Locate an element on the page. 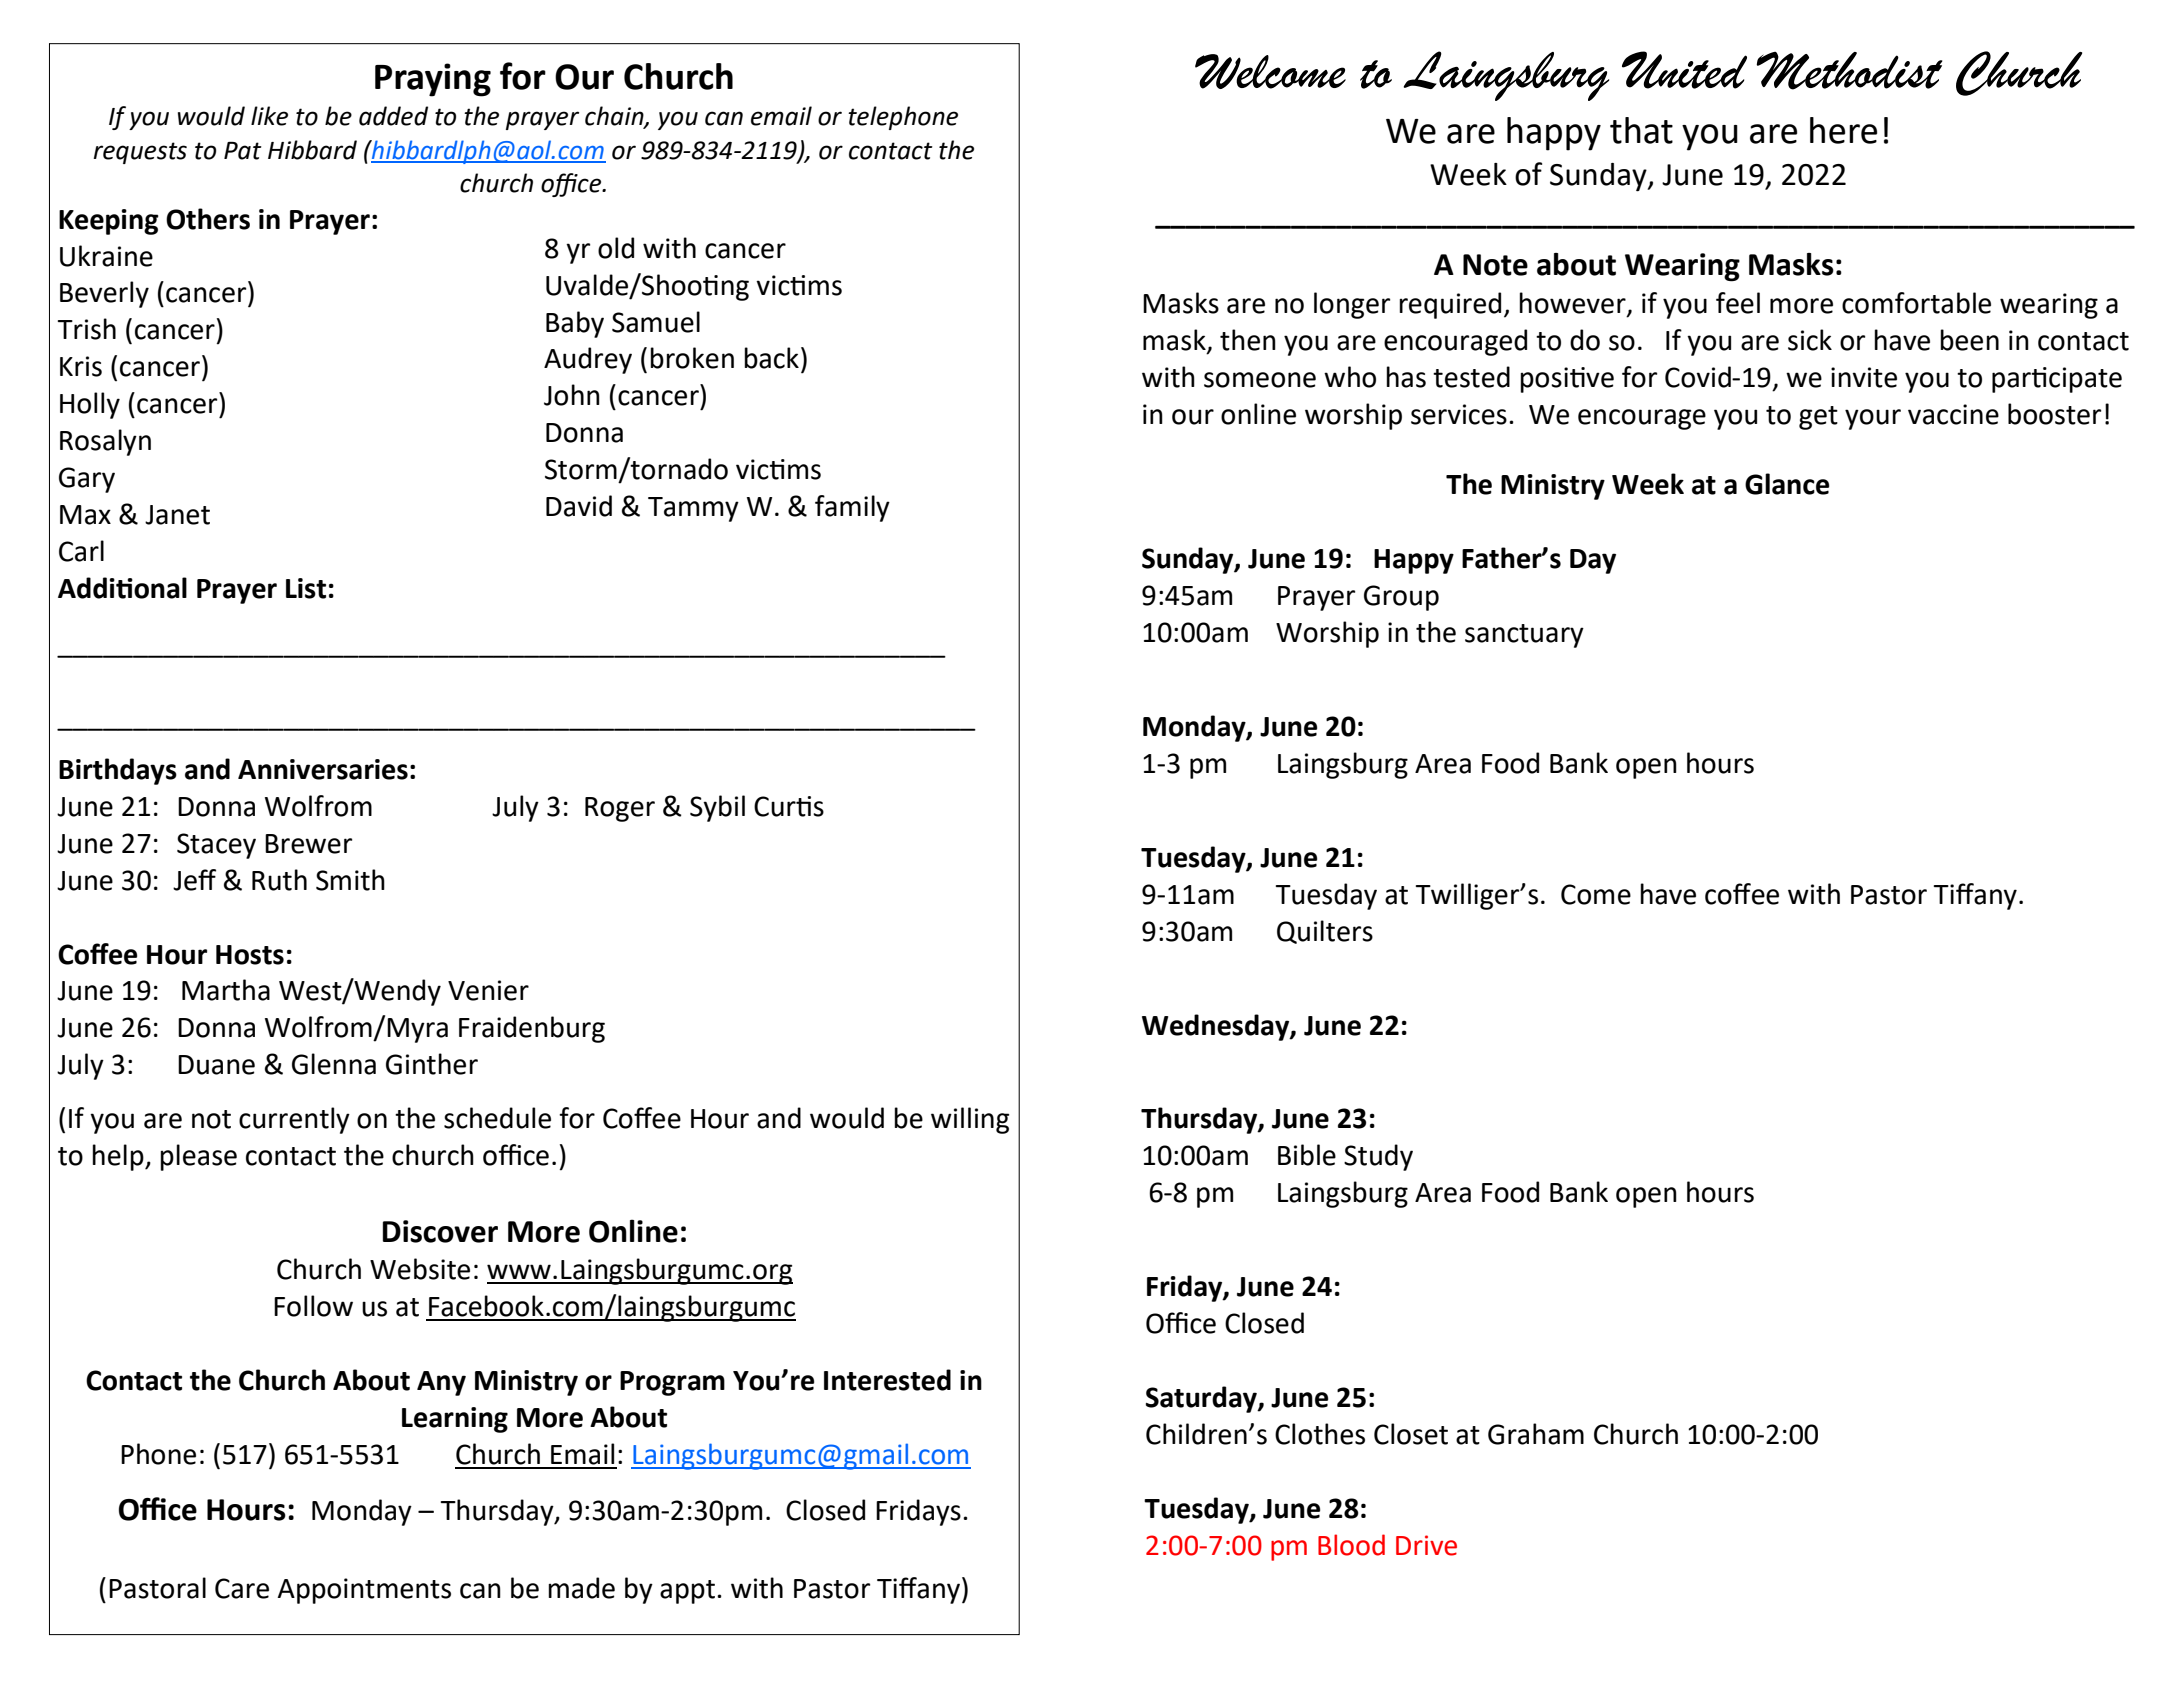 The width and height of the document is (2176, 1682). Group is located at coordinates (1401, 598).
